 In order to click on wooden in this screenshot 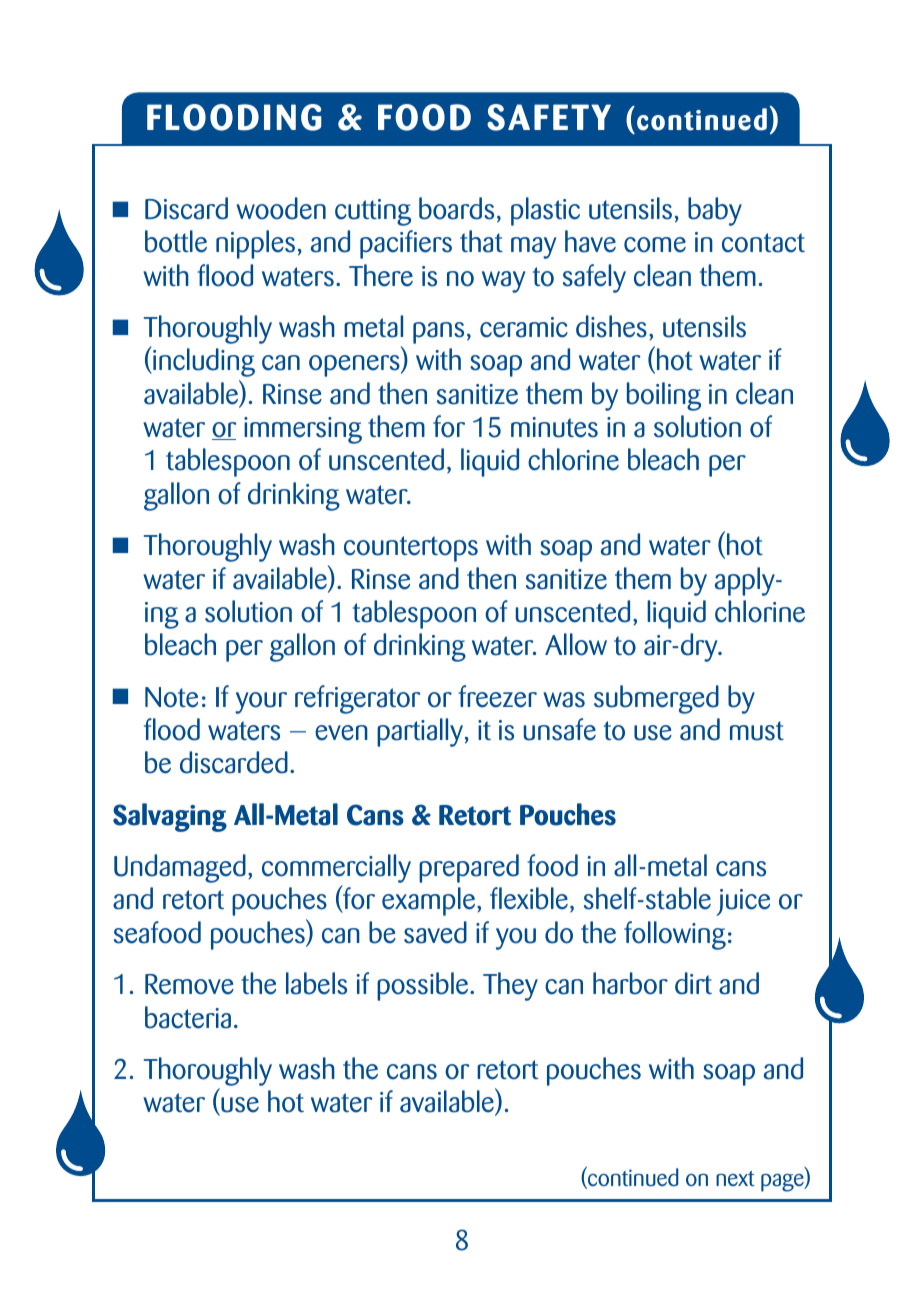, I will do `click(281, 208)`.
